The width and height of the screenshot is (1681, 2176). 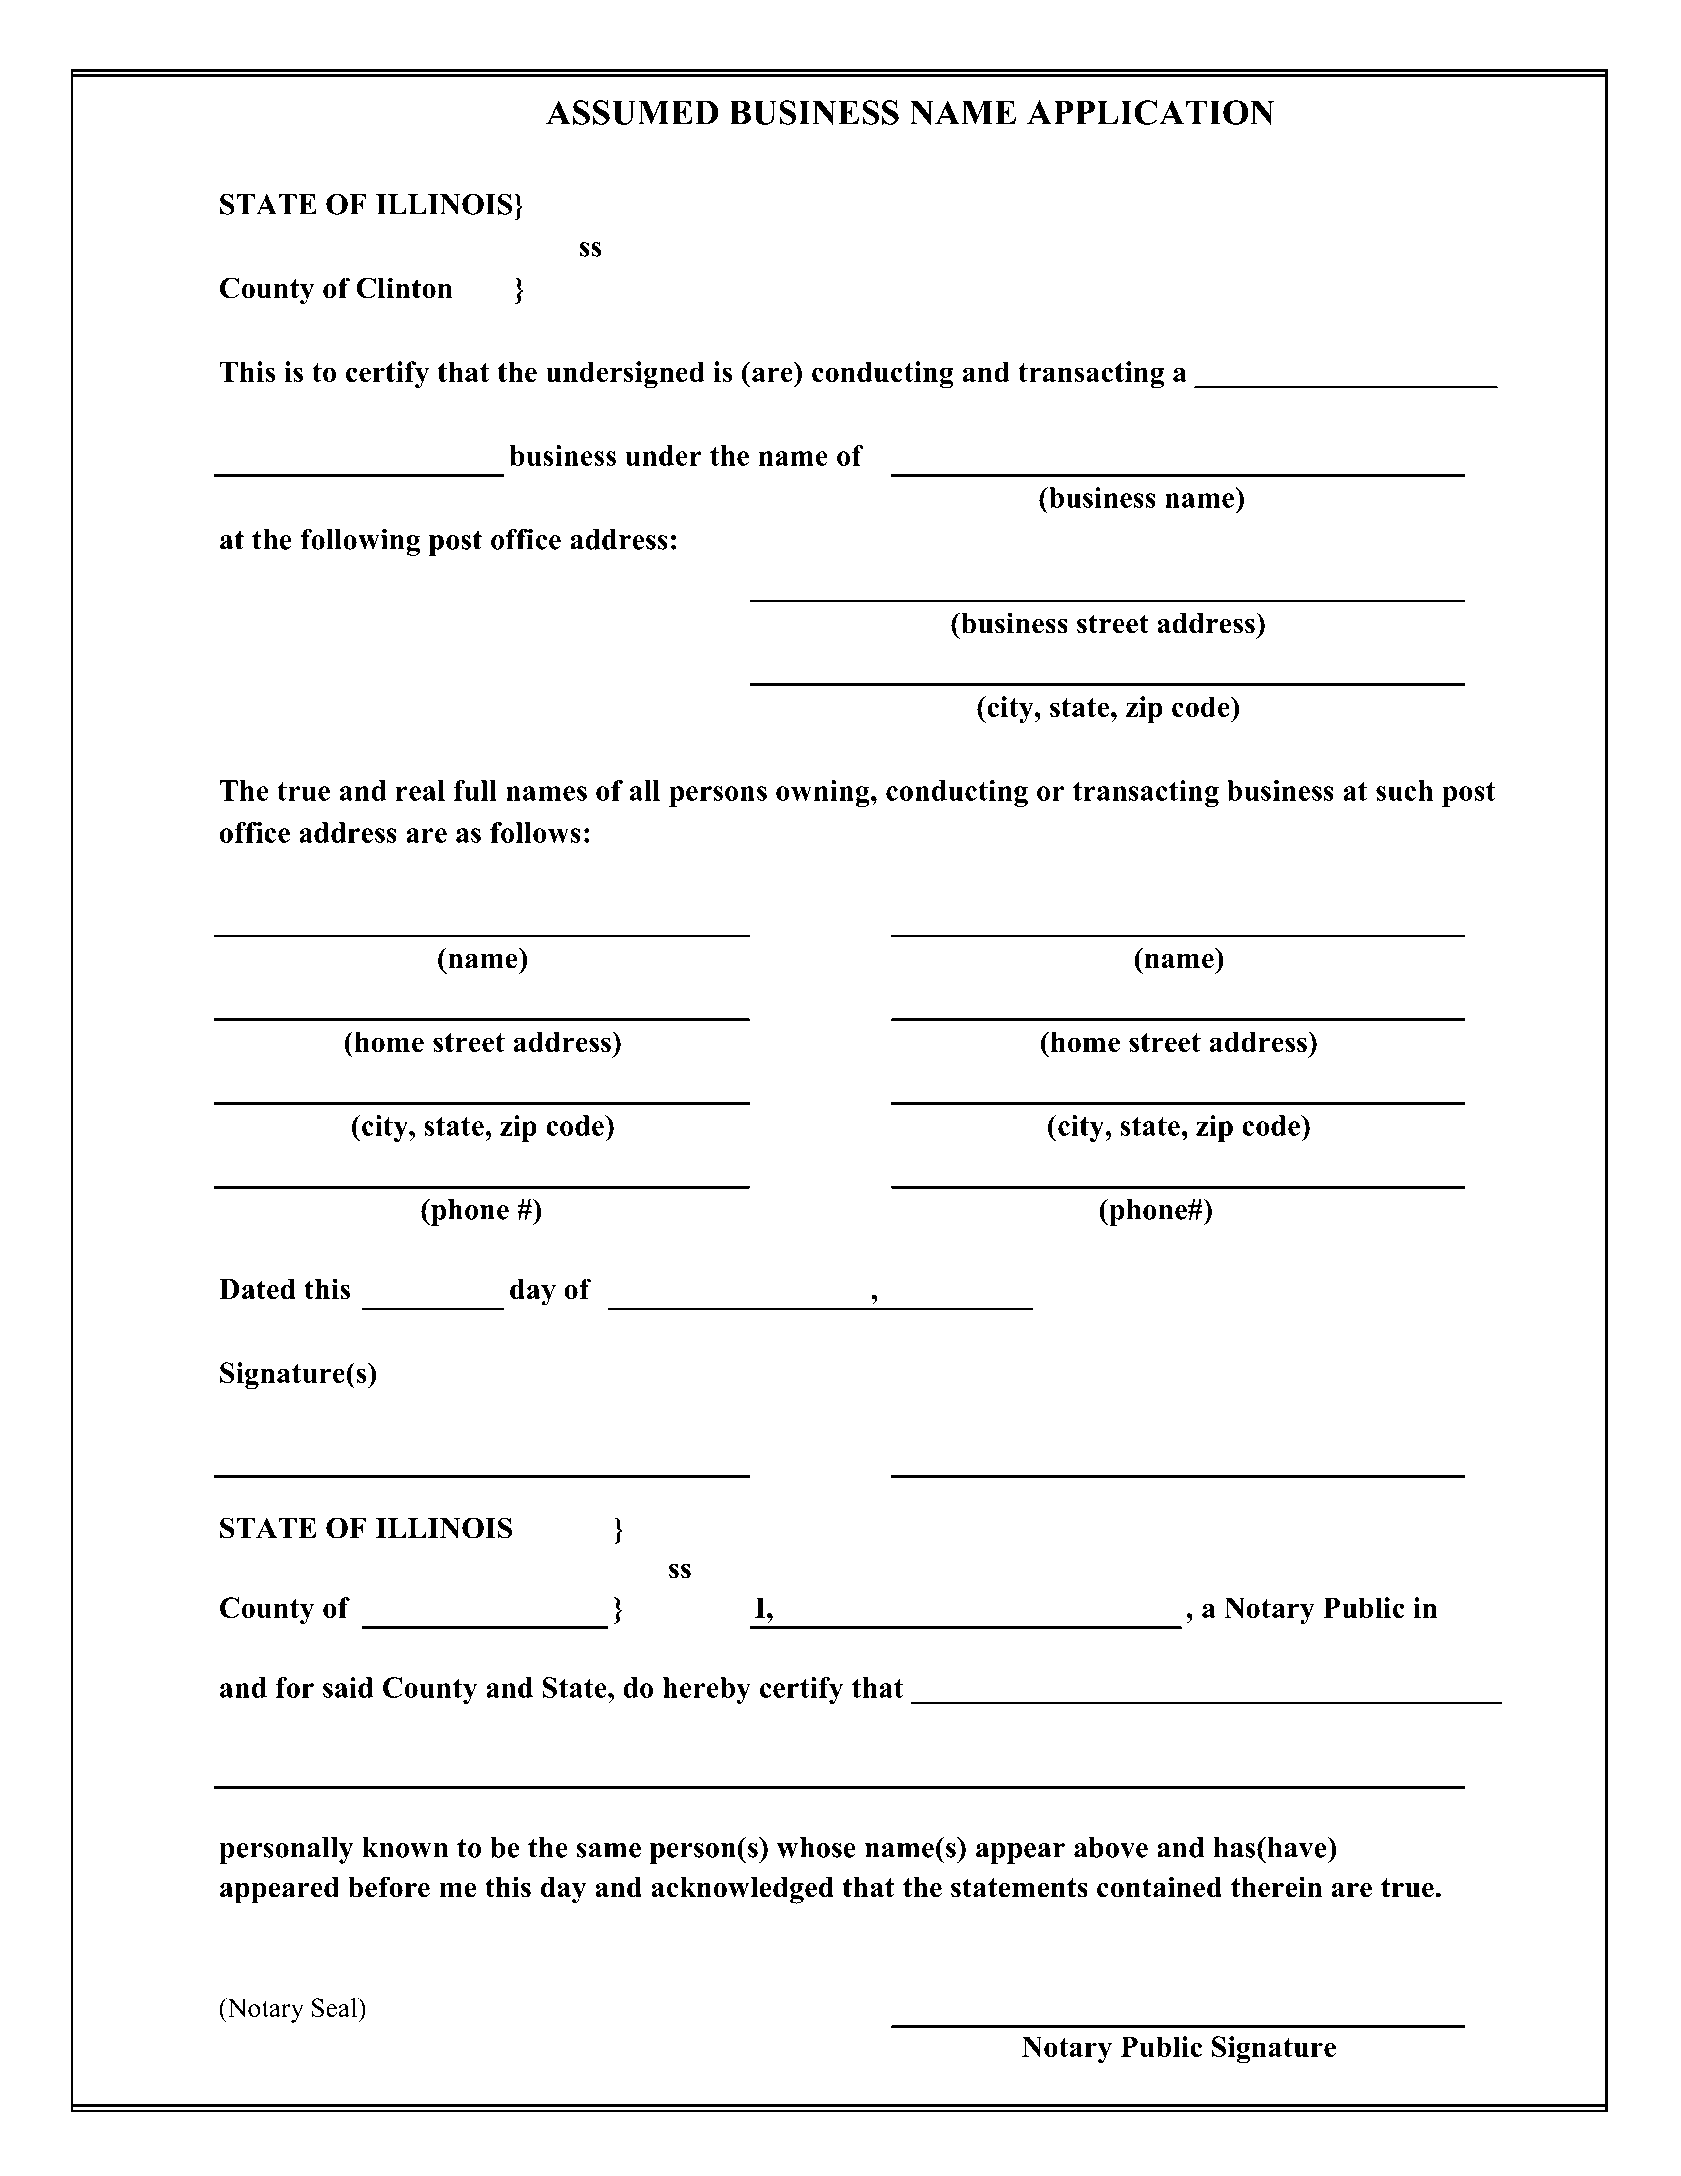 I want to click on owning, so click(x=824, y=793).
